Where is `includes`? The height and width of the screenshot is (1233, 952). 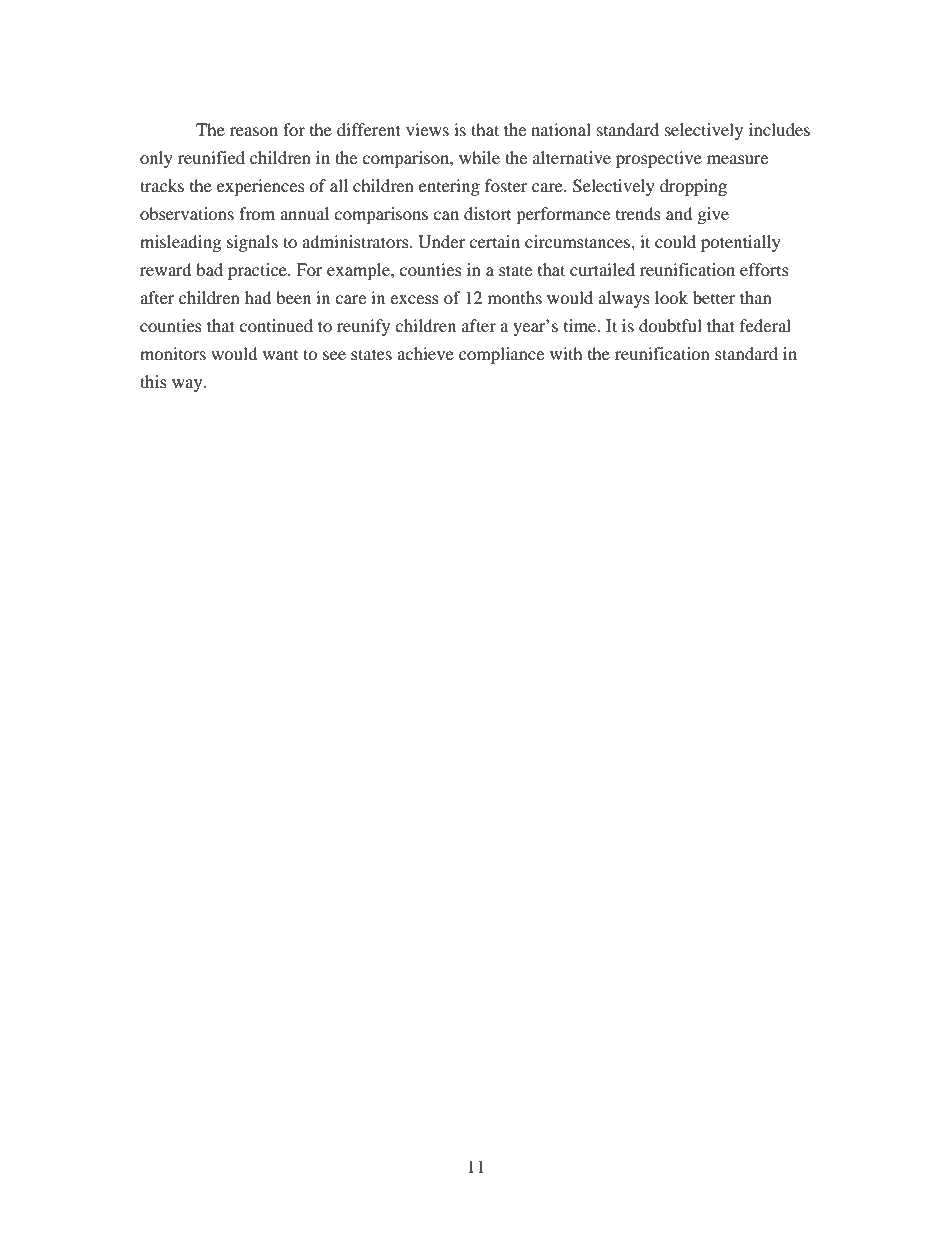
includes is located at coordinates (779, 129).
